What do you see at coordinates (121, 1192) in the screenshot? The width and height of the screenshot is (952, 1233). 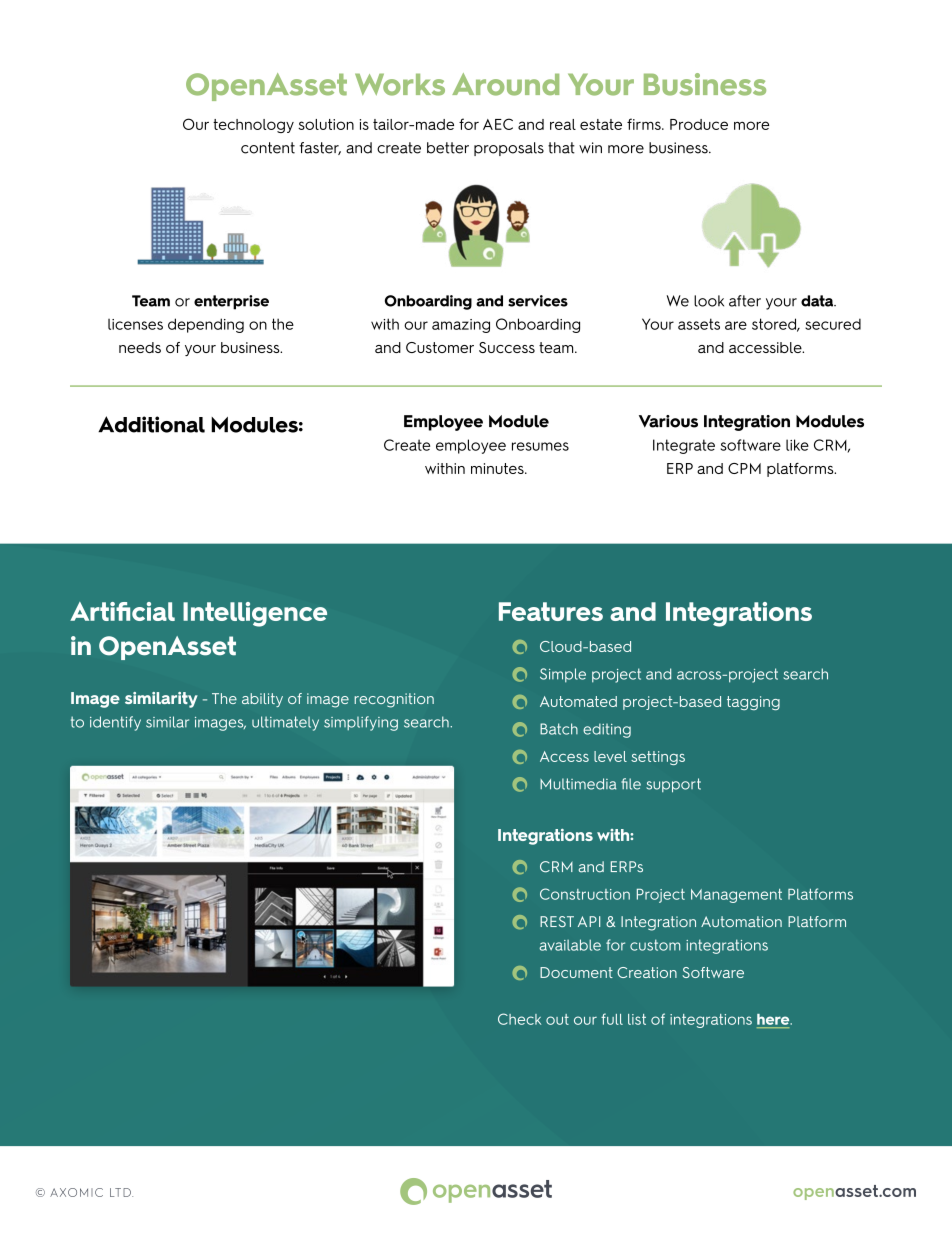 I see `LTD` at bounding box center [121, 1192].
